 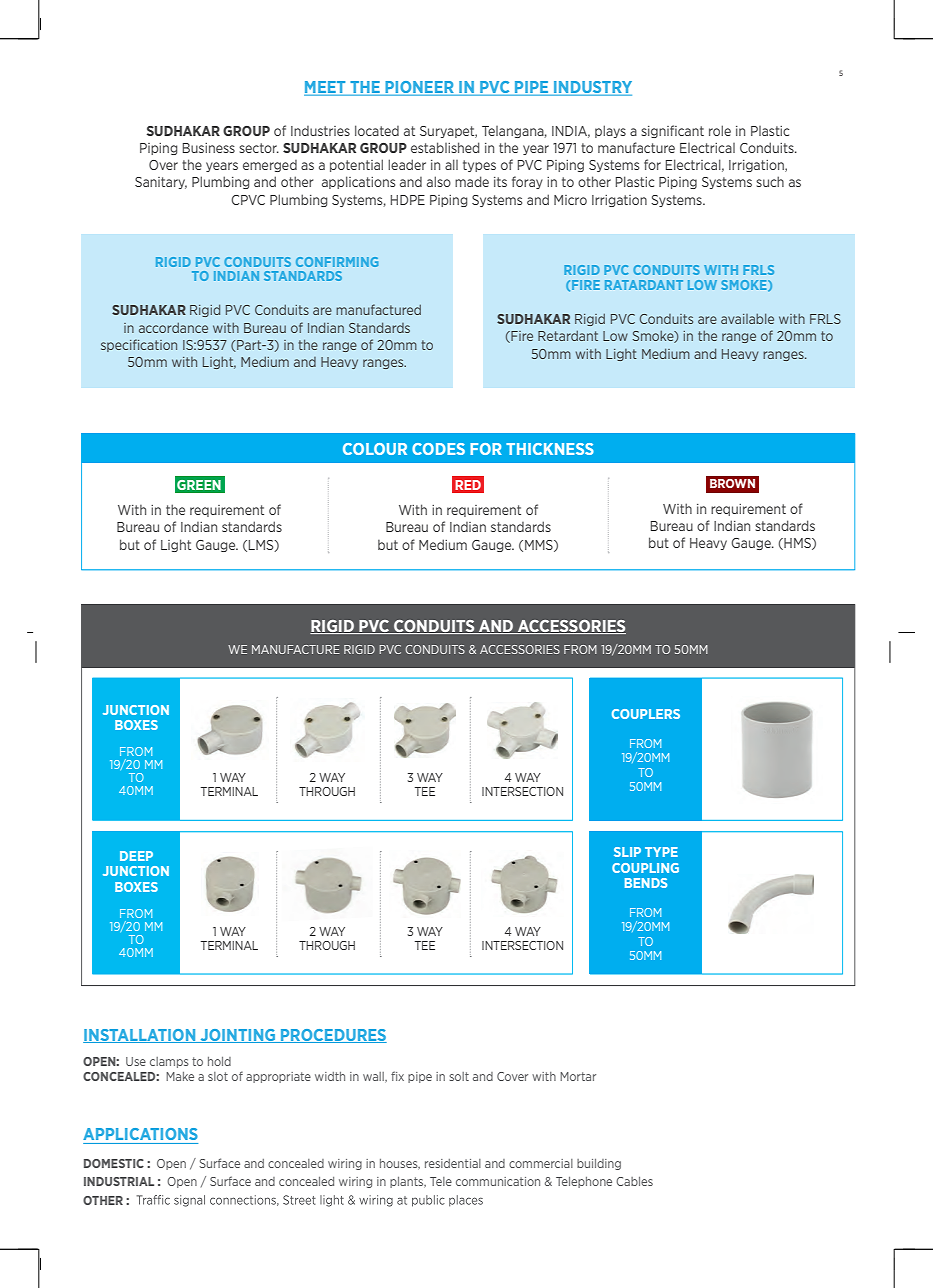 I want to click on established, so click(x=445, y=147).
